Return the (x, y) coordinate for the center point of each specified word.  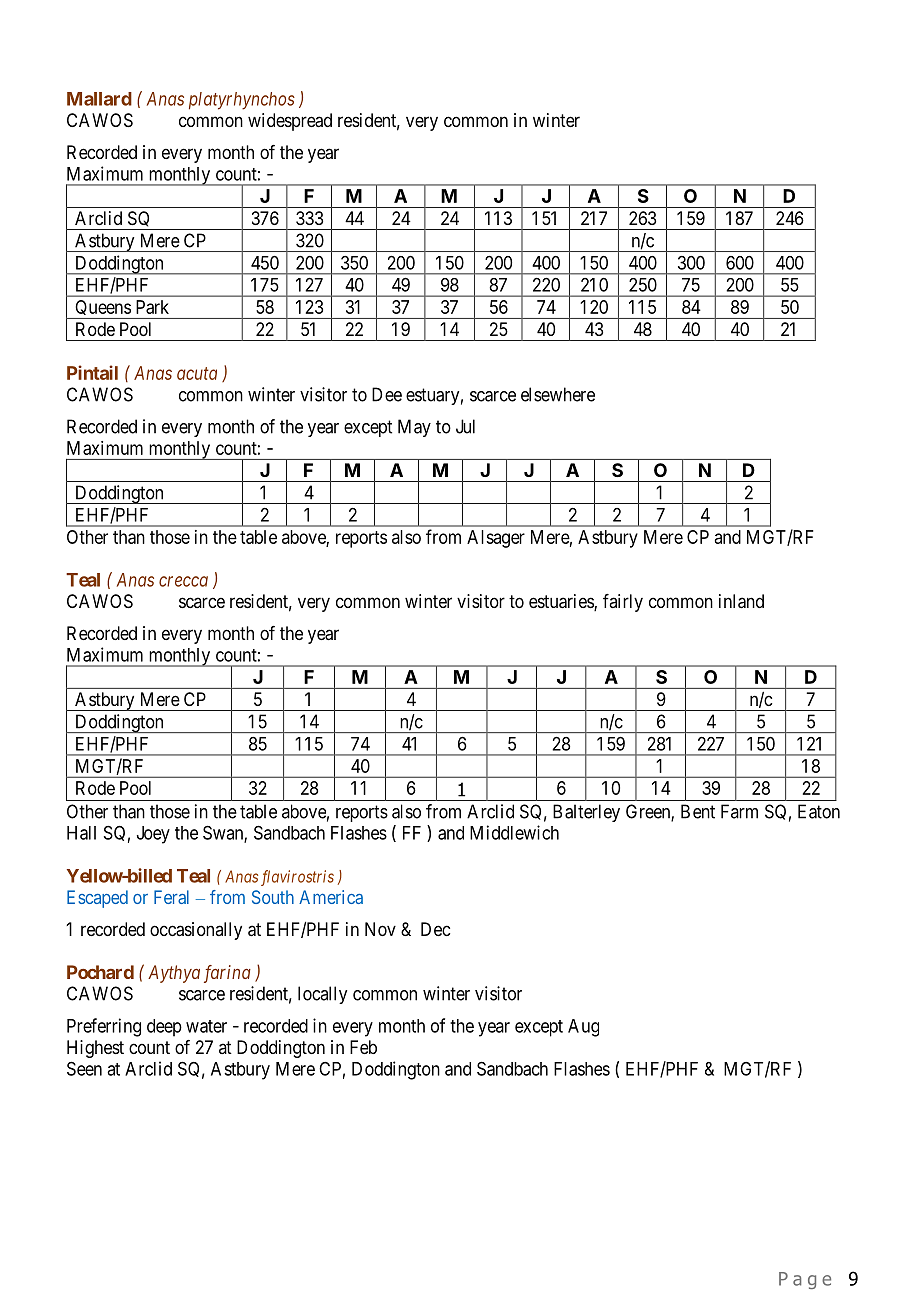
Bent (698, 811)
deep (164, 1028)
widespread (290, 122)
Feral (171, 897)
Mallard (99, 99)
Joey (153, 835)
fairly (623, 603)
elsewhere (558, 394)
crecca (183, 581)
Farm (739, 811)
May (414, 428)
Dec (435, 929)
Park (152, 307)
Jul (465, 426)
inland (741, 601)
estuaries (562, 602)
